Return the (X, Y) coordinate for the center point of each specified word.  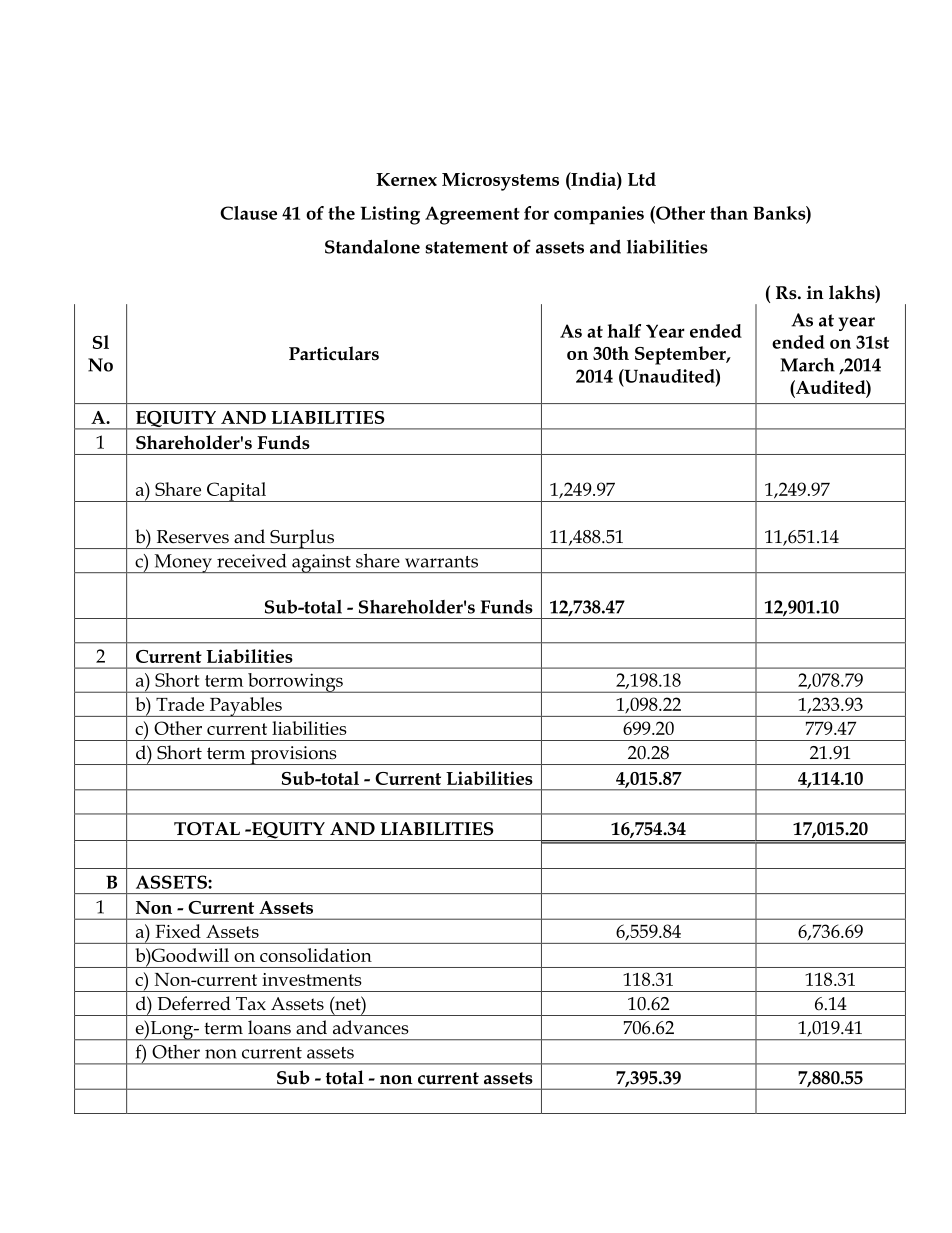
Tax (251, 1004)
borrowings (295, 683)
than (729, 213)
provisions (293, 755)
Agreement (472, 215)
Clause (248, 213)
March (807, 365)
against (321, 563)
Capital (236, 492)
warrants (441, 562)
